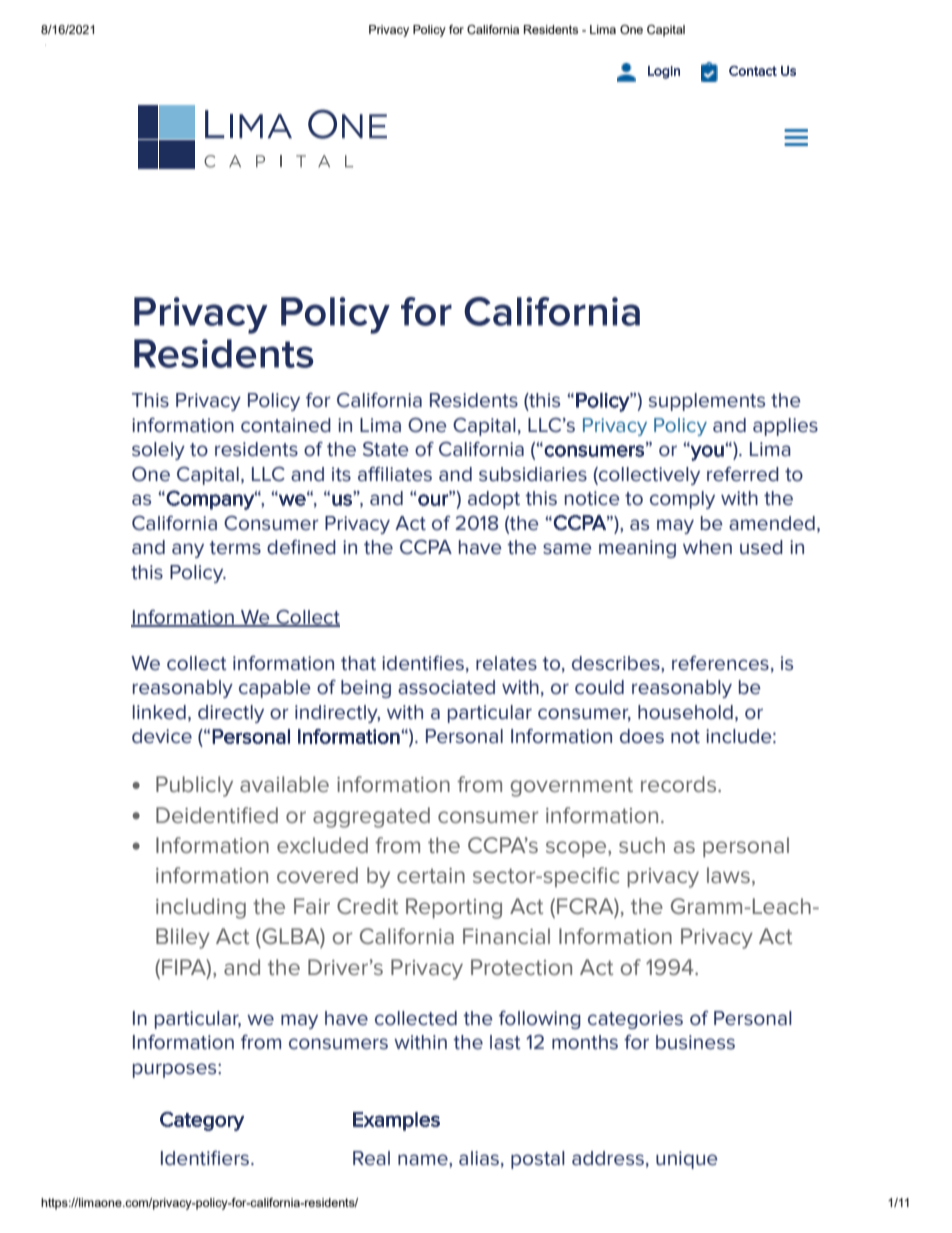  Describe the element at coordinates (194, 786) in the page. I see `Publicly` at that location.
